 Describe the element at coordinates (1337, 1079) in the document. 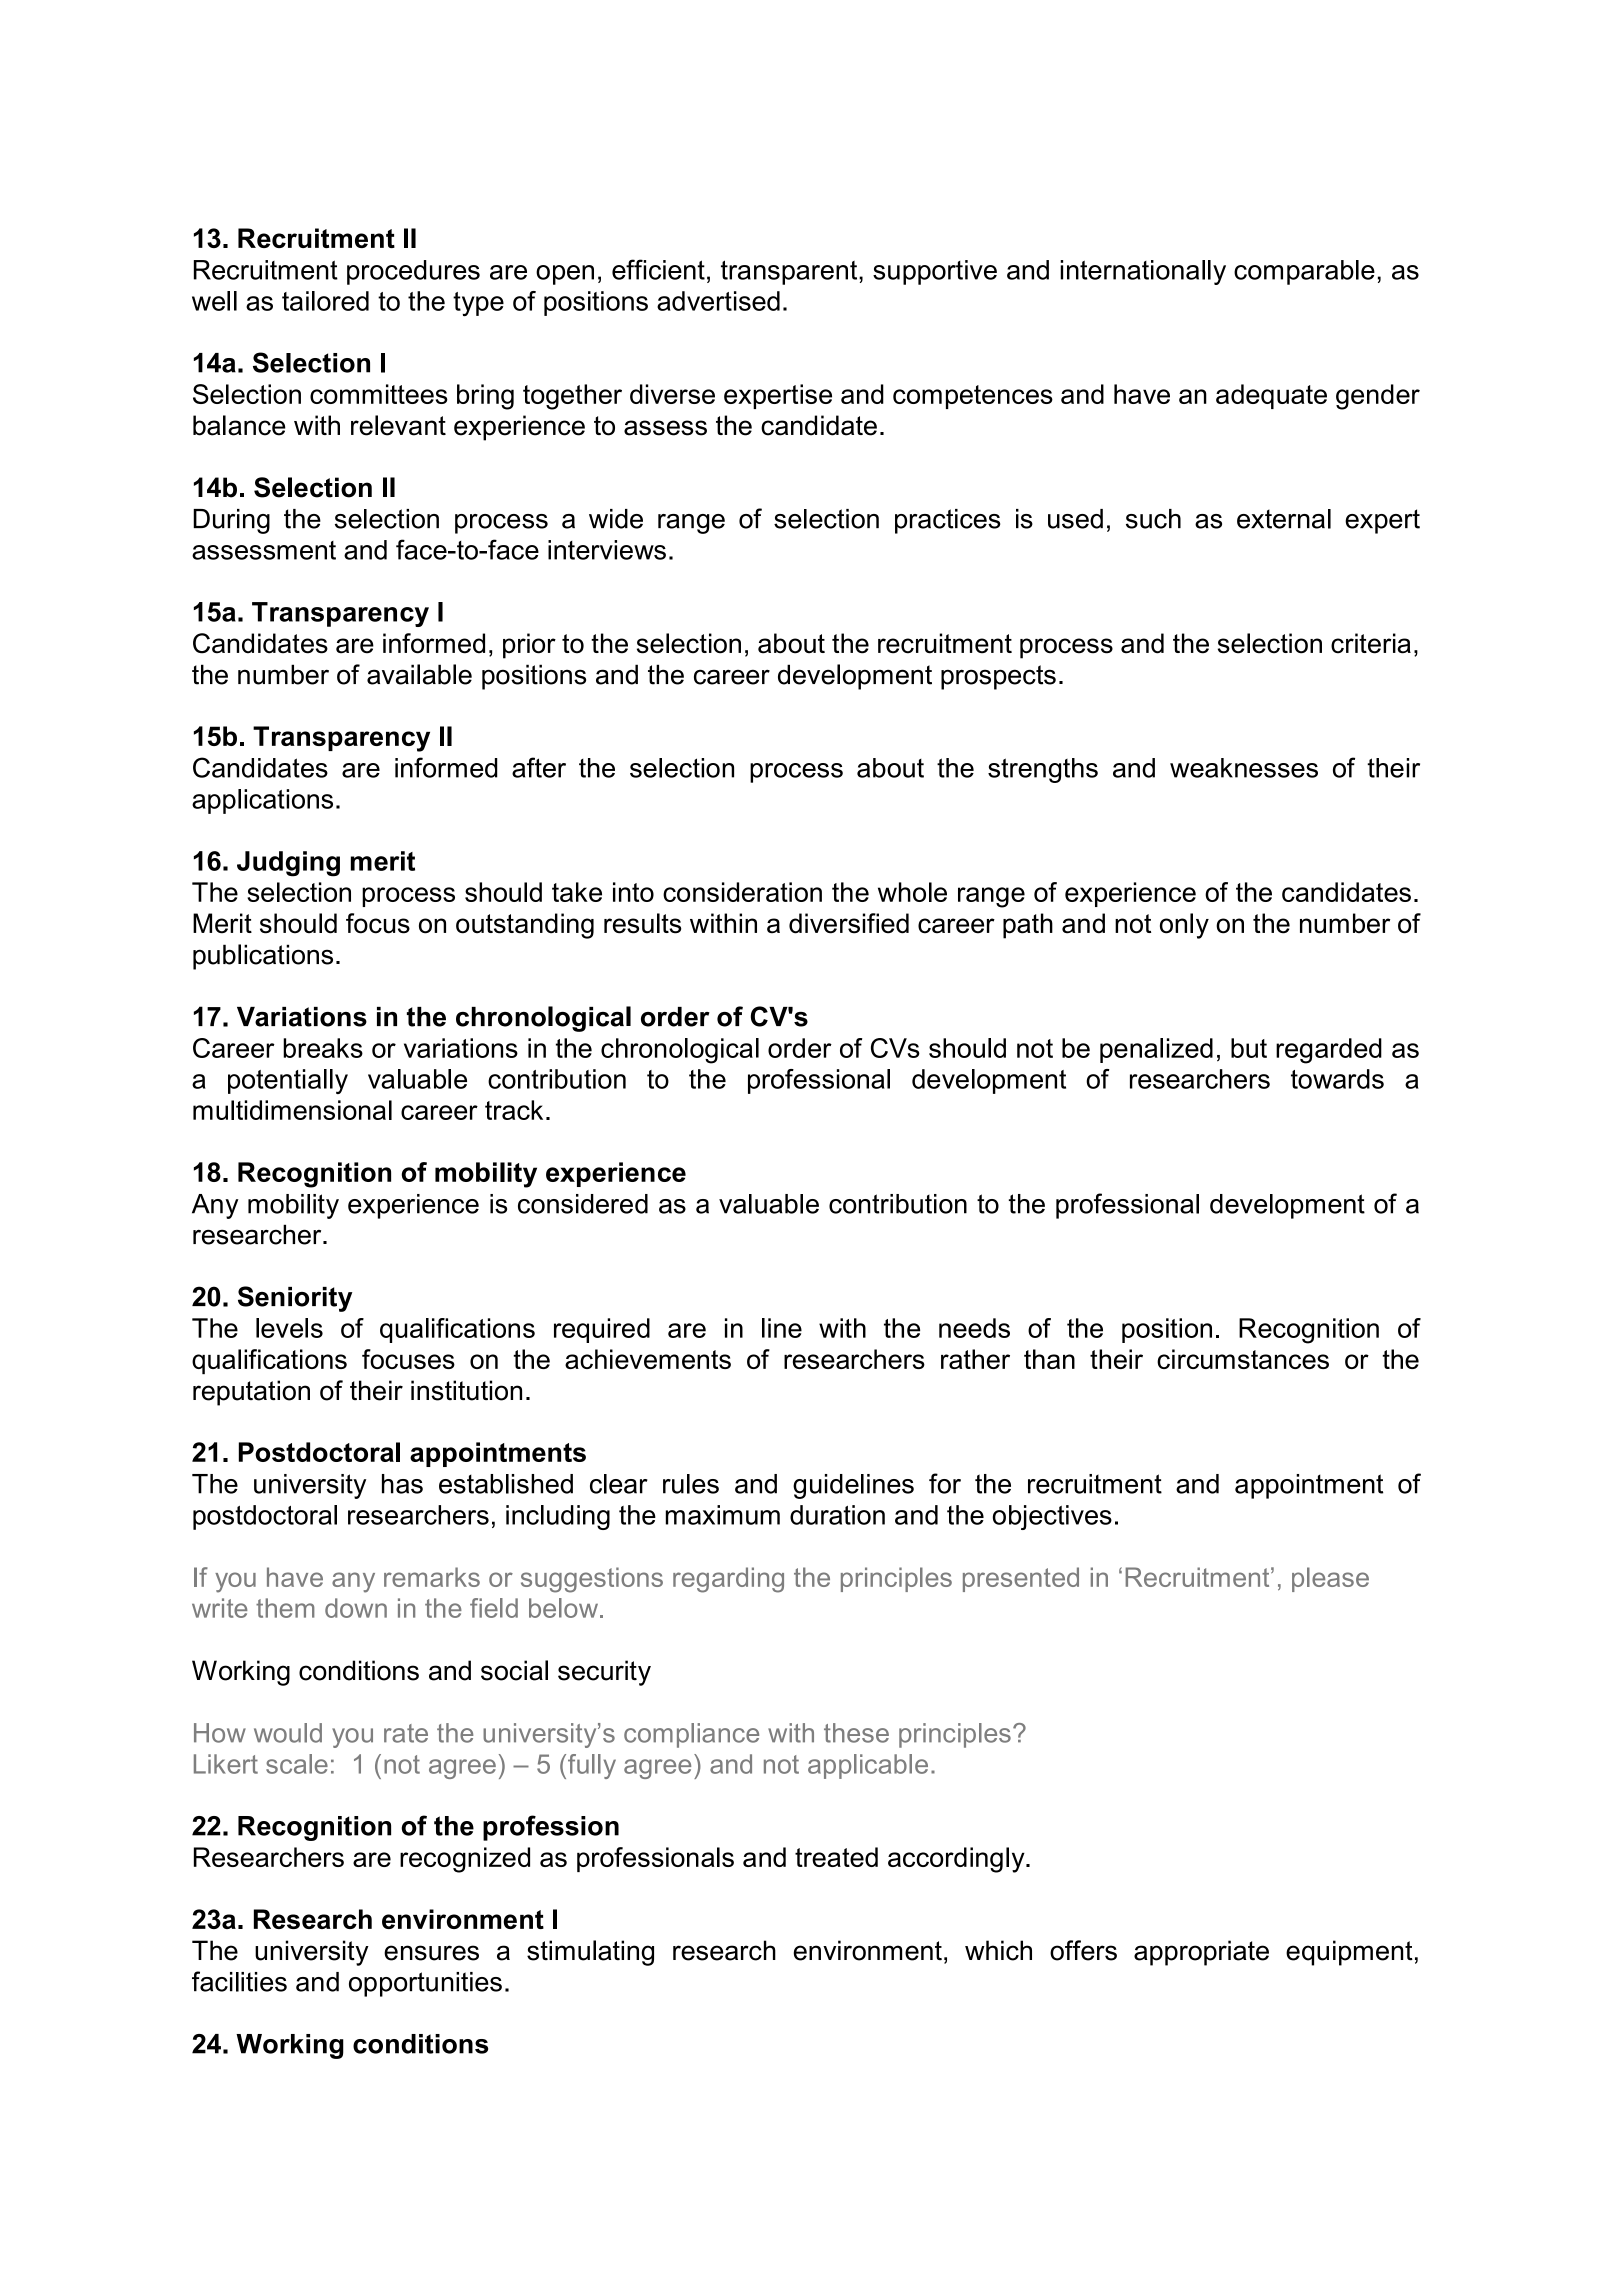

I see `towards` at that location.
